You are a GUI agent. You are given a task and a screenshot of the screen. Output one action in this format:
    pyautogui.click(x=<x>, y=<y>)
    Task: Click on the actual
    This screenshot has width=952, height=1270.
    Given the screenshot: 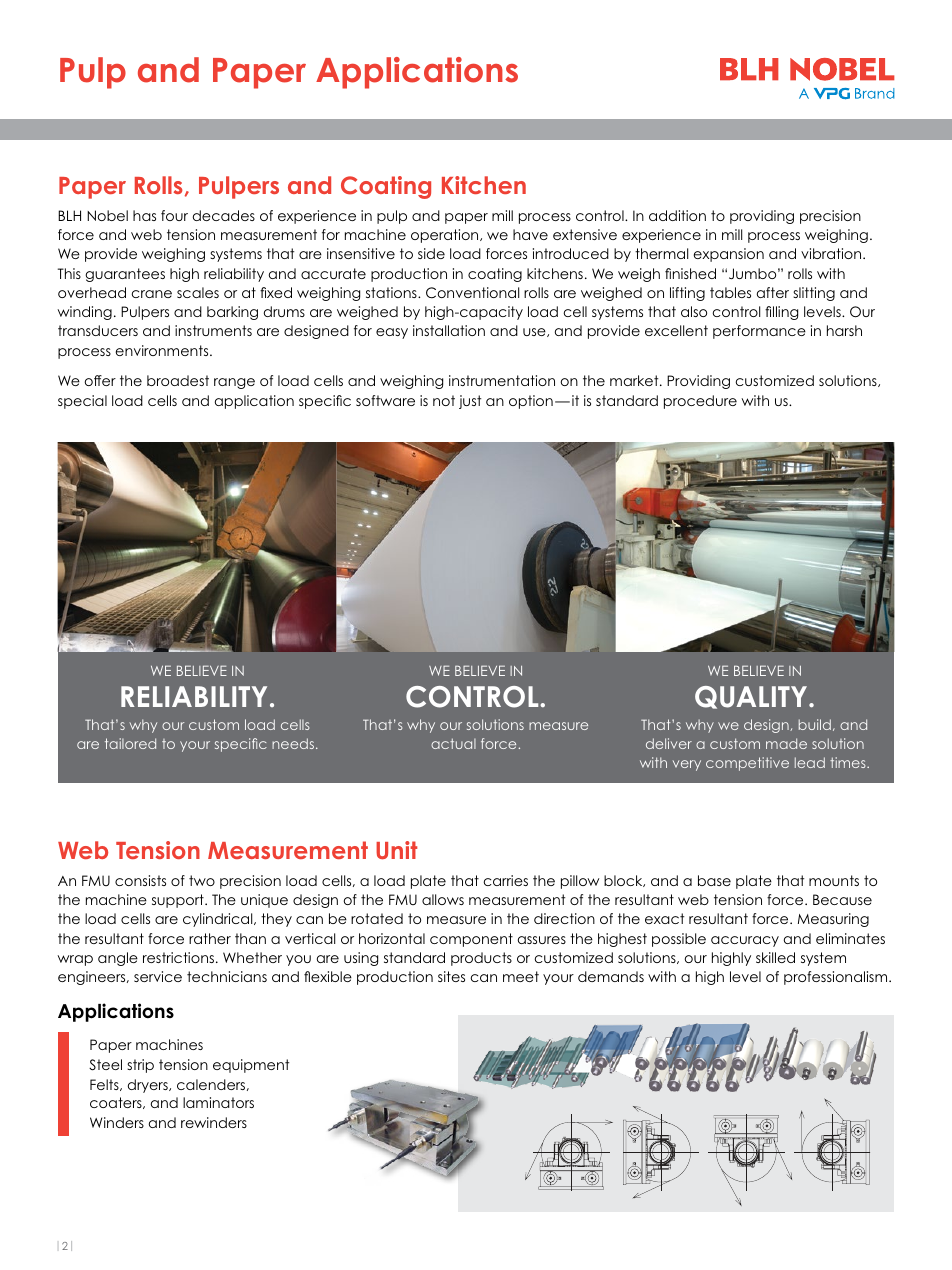 What is the action you would take?
    pyautogui.click(x=453, y=743)
